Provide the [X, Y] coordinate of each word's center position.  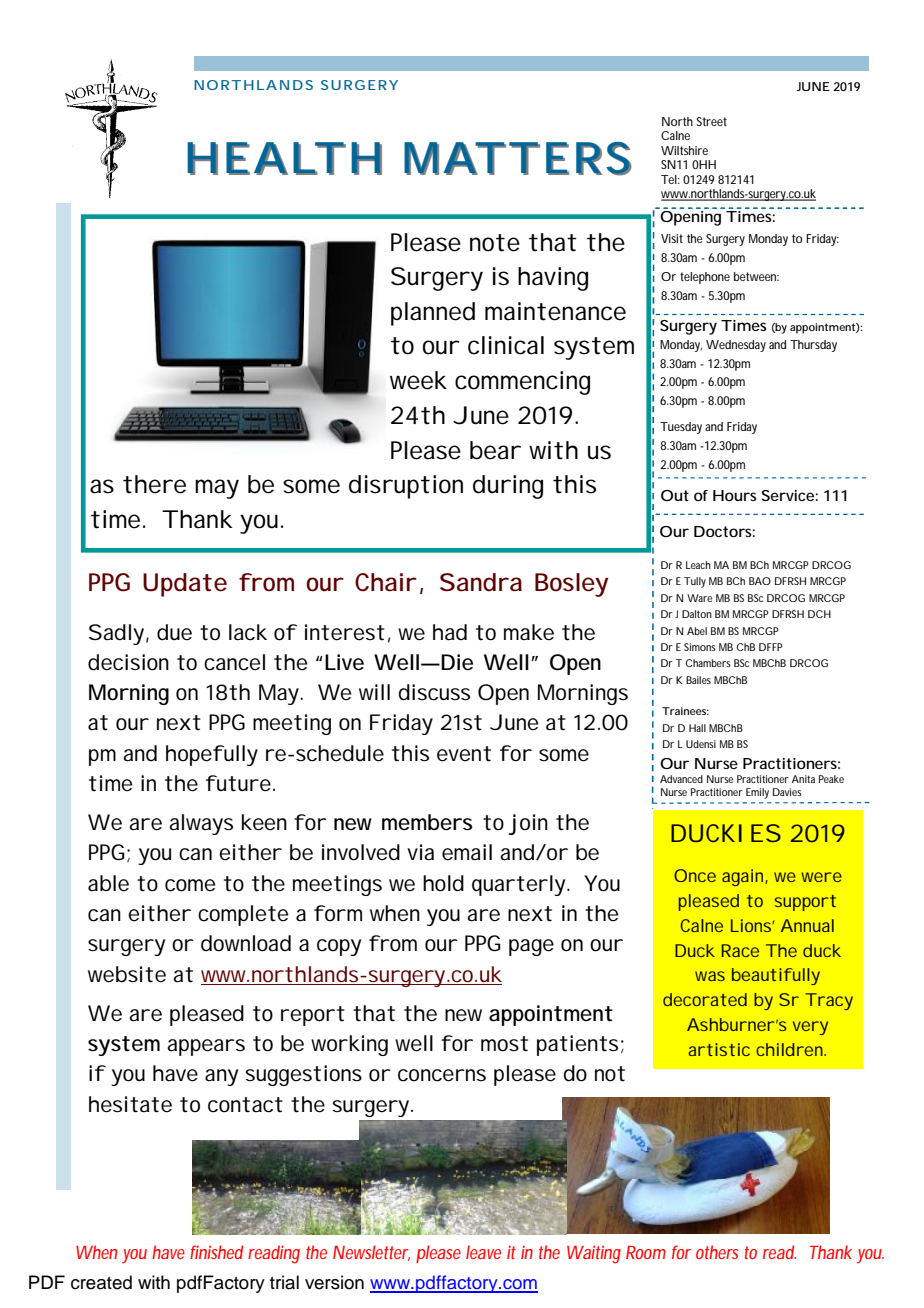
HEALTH [280, 158]
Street [712, 121]
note [495, 243]
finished [216, 1252]
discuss [434, 692]
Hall [697, 728]
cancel [234, 662]
